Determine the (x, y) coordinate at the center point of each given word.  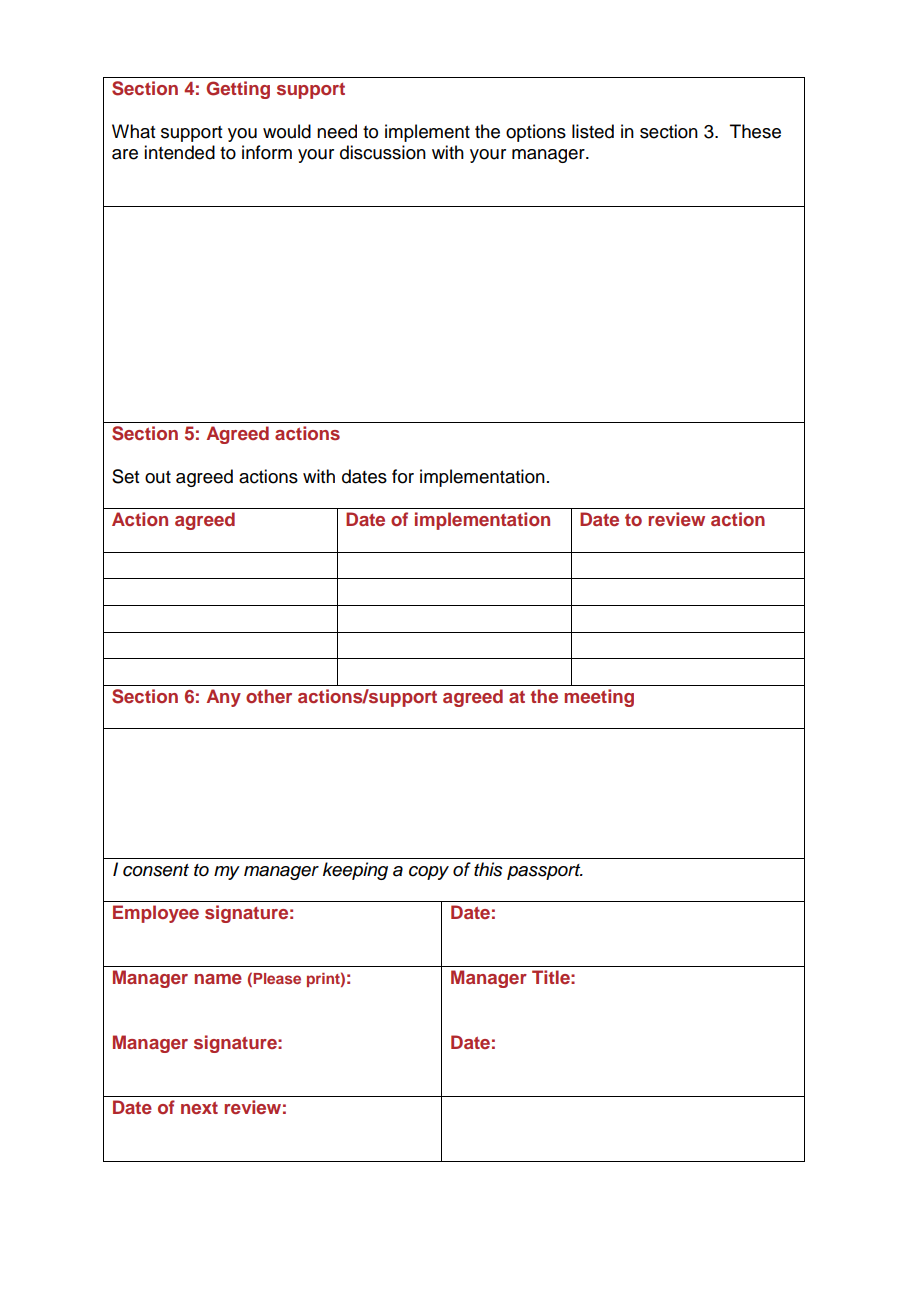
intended (179, 152)
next (199, 1107)
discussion (383, 152)
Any (224, 698)
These (755, 131)
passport (545, 872)
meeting (599, 698)
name (218, 979)
